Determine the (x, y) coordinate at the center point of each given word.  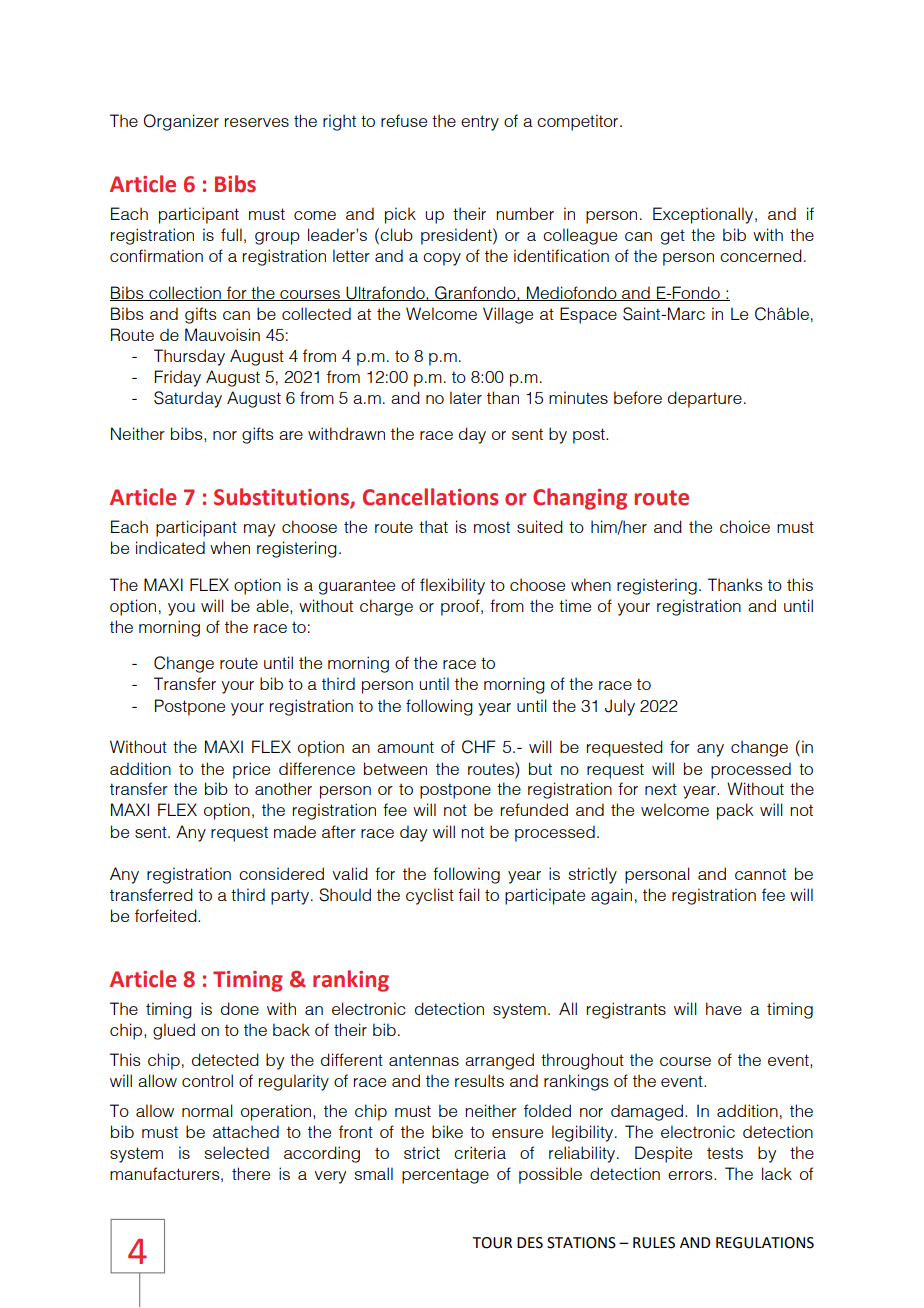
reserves (257, 122)
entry (480, 123)
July (620, 707)
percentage (445, 1176)
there (251, 1173)
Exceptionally (704, 215)
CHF (479, 747)
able (273, 605)
